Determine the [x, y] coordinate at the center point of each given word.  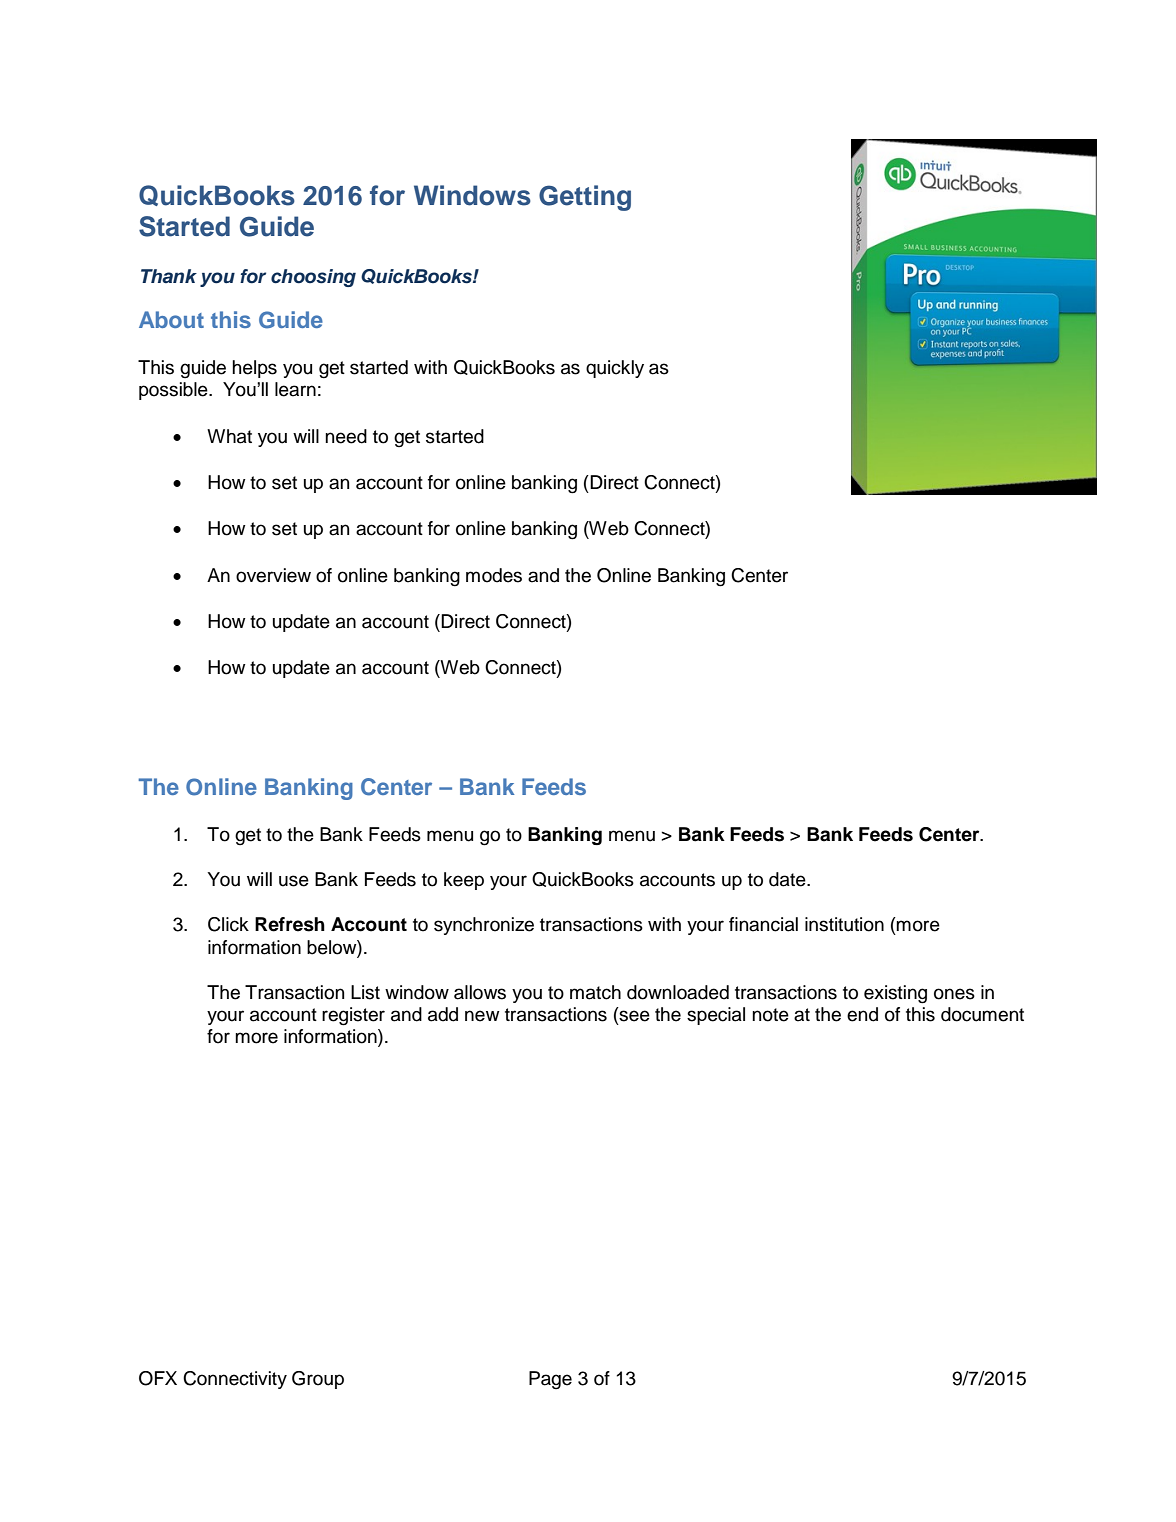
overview [273, 575]
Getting [585, 198]
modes [494, 575]
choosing [313, 278]
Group [318, 1380]
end [862, 1014]
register [353, 1016]
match [595, 992]
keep [464, 881]
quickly [615, 369]
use [294, 881]
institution [844, 924]
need [346, 436]
